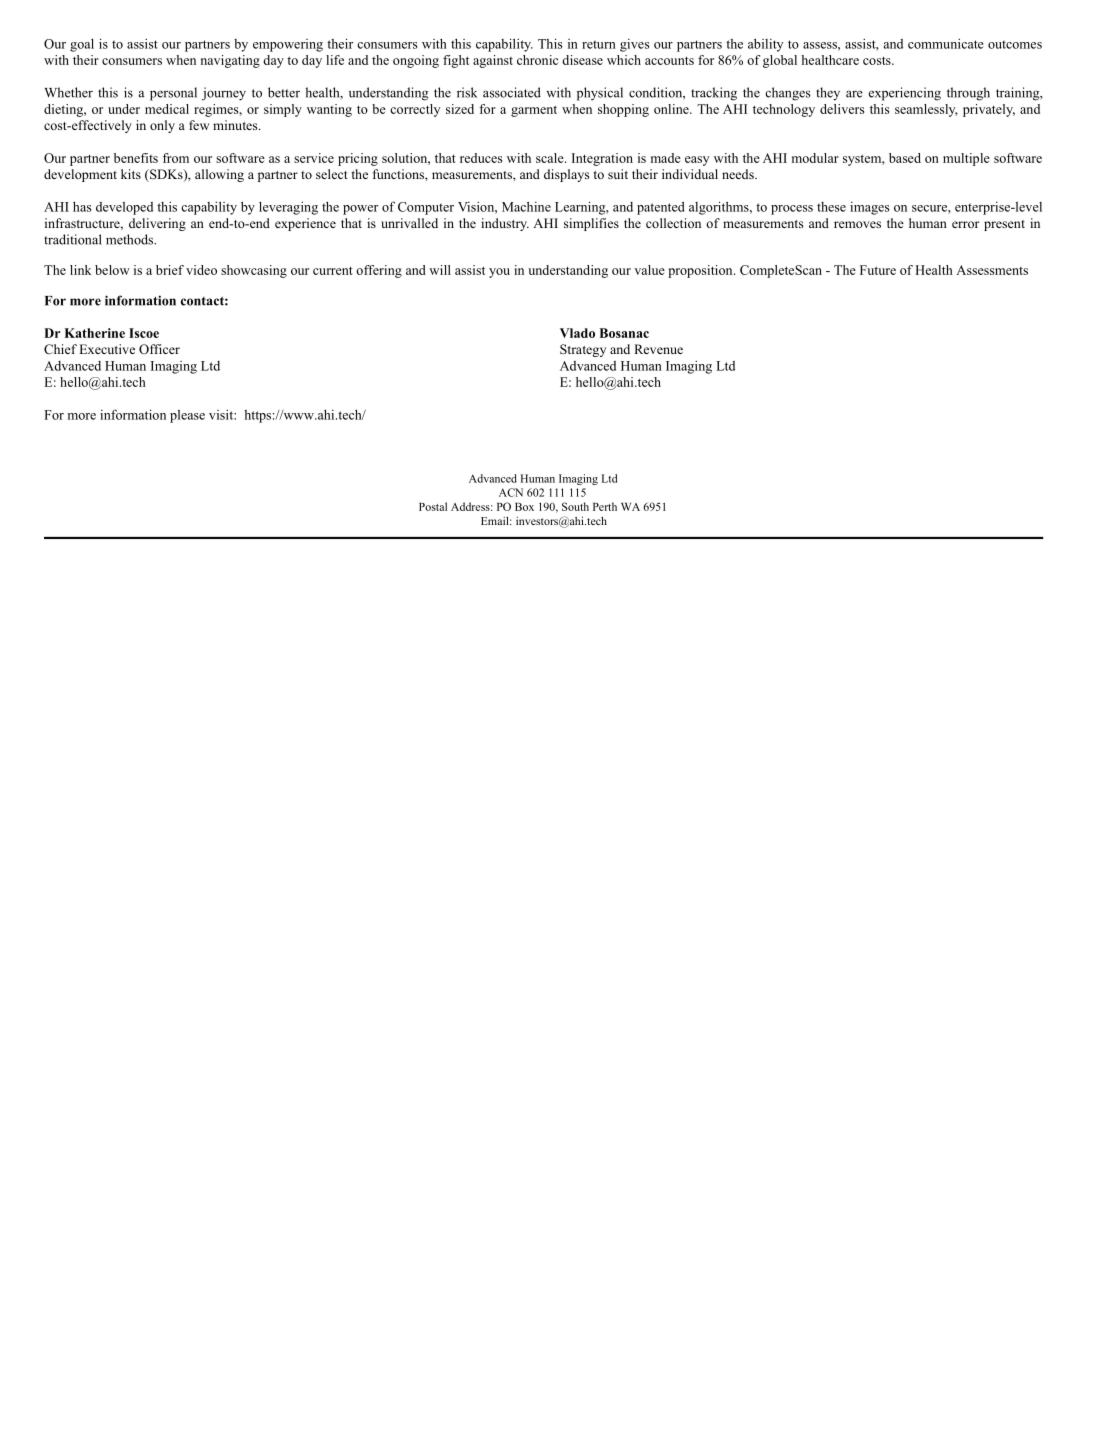 Image resolution: width=1109 pixels, height=1436 pixels. What do you see at coordinates (946, 44) in the screenshot?
I see `communicate` at bounding box center [946, 44].
